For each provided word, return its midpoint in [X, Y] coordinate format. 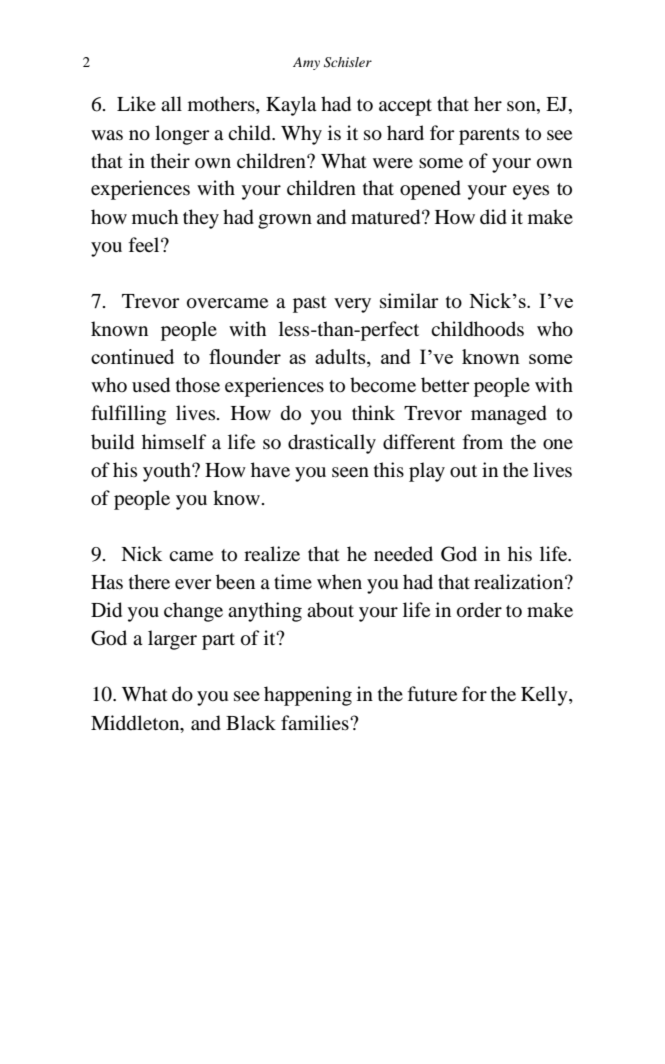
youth [168, 472]
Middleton [136, 723]
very [352, 305]
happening [308, 696]
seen [350, 472]
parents [489, 136]
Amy [306, 63]
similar [409, 300]
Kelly [545, 696]
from [483, 442]
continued [132, 356]
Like [136, 103]
